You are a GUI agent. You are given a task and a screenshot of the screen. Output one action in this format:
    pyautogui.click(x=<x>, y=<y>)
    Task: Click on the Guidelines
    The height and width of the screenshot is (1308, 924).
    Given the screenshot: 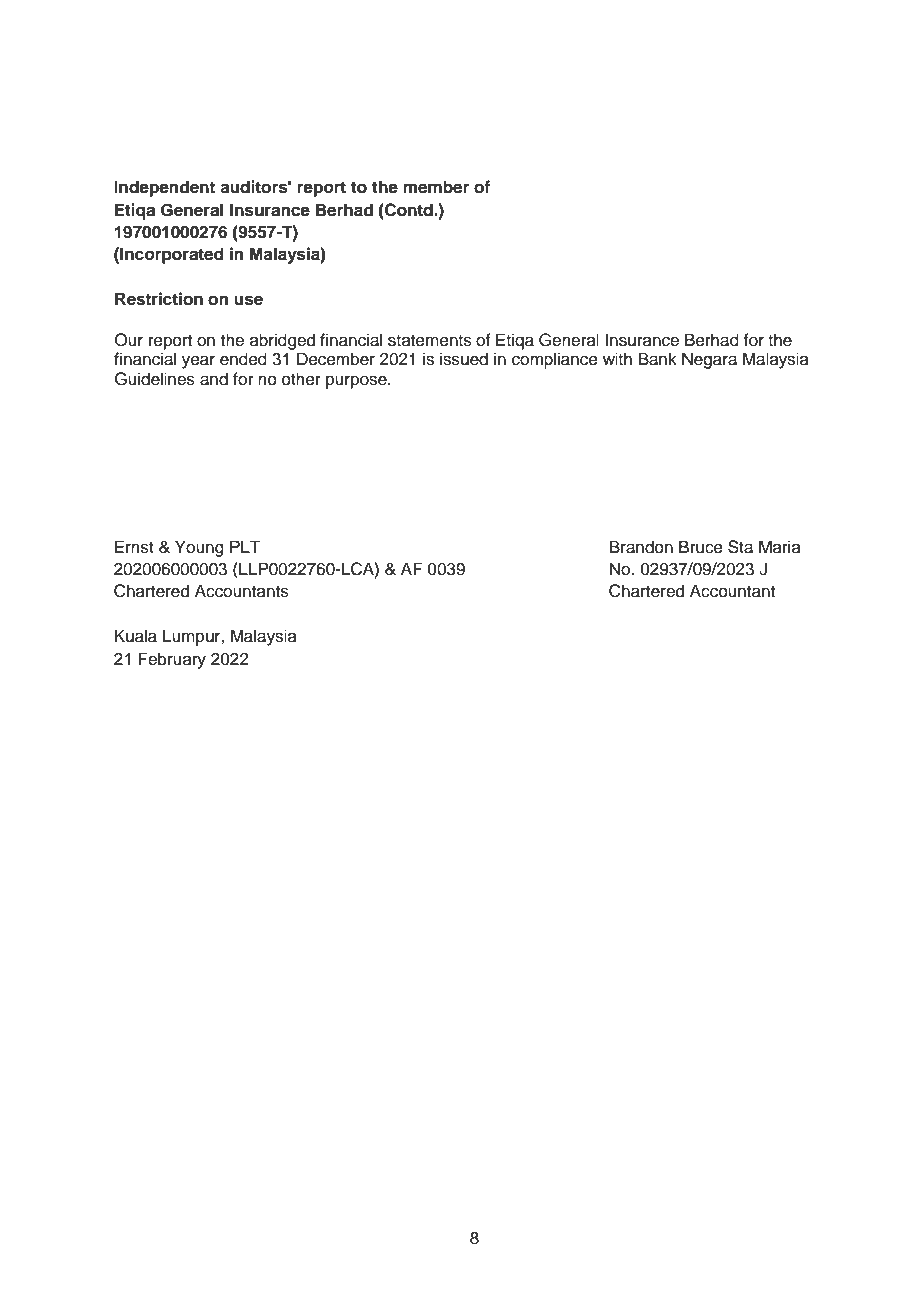 What is the action you would take?
    pyautogui.click(x=155, y=379)
